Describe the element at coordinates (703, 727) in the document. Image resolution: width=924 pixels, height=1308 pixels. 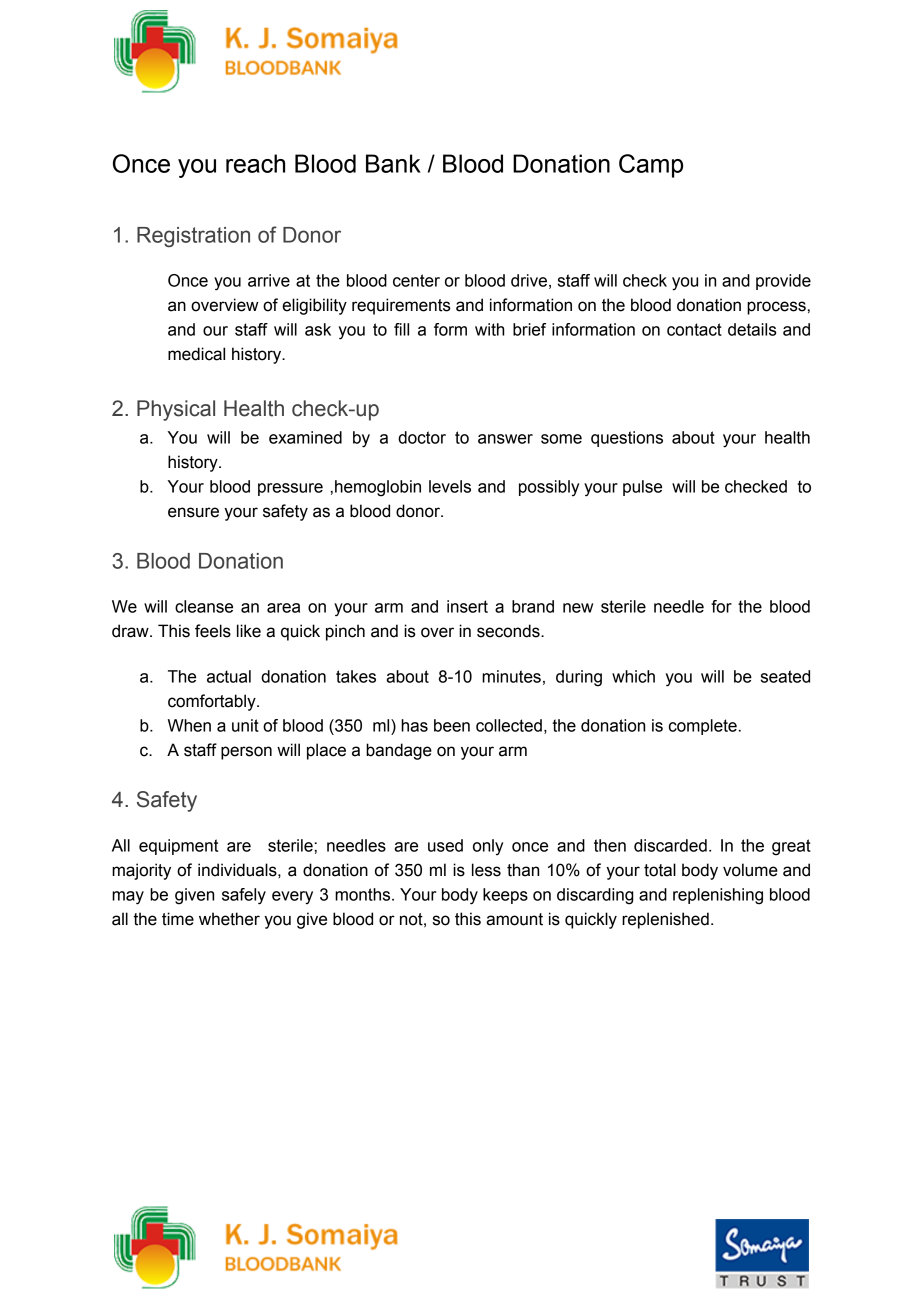
I see `complete` at that location.
